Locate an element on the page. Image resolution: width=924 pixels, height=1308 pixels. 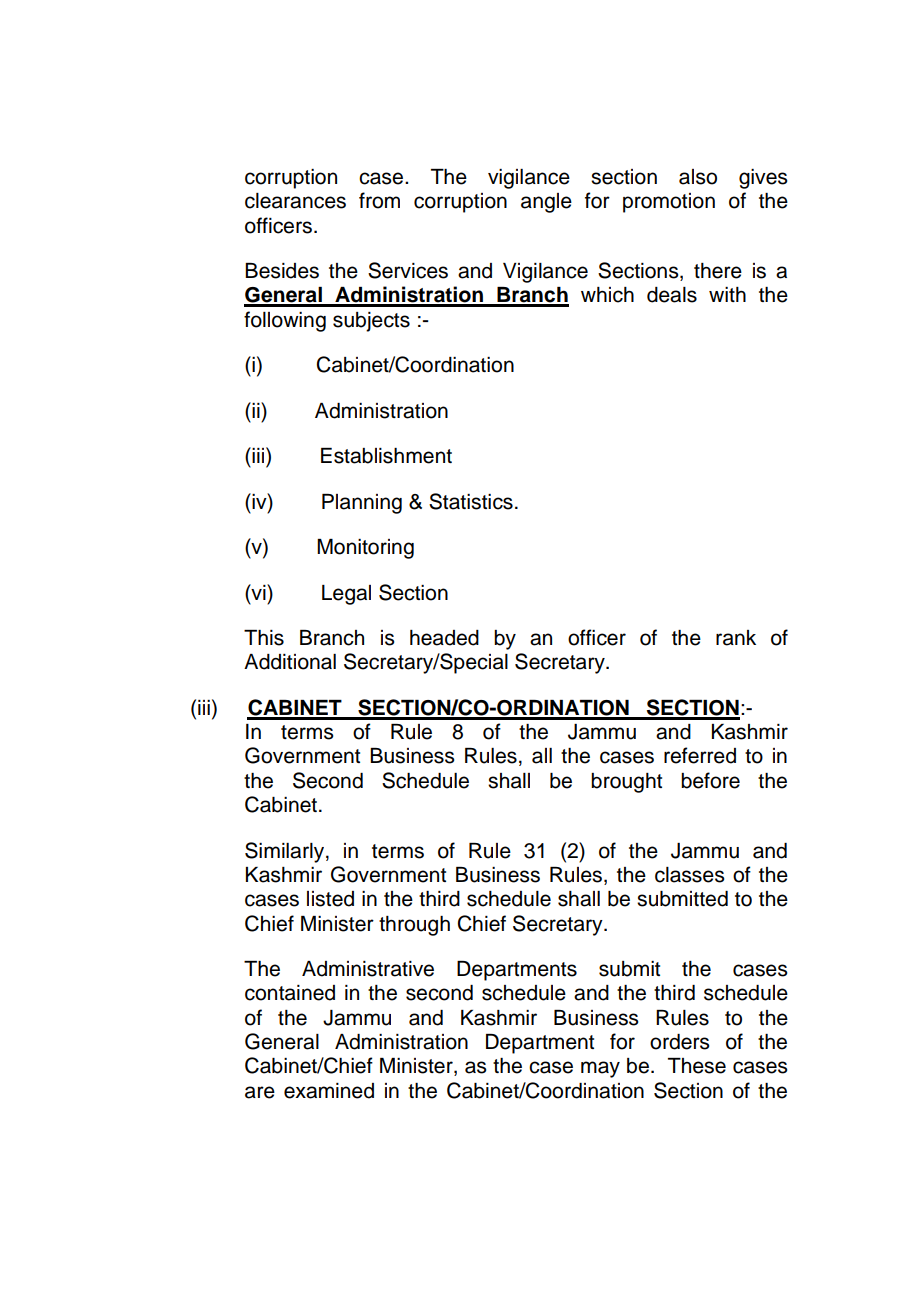
headed is located at coordinates (444, 638).
